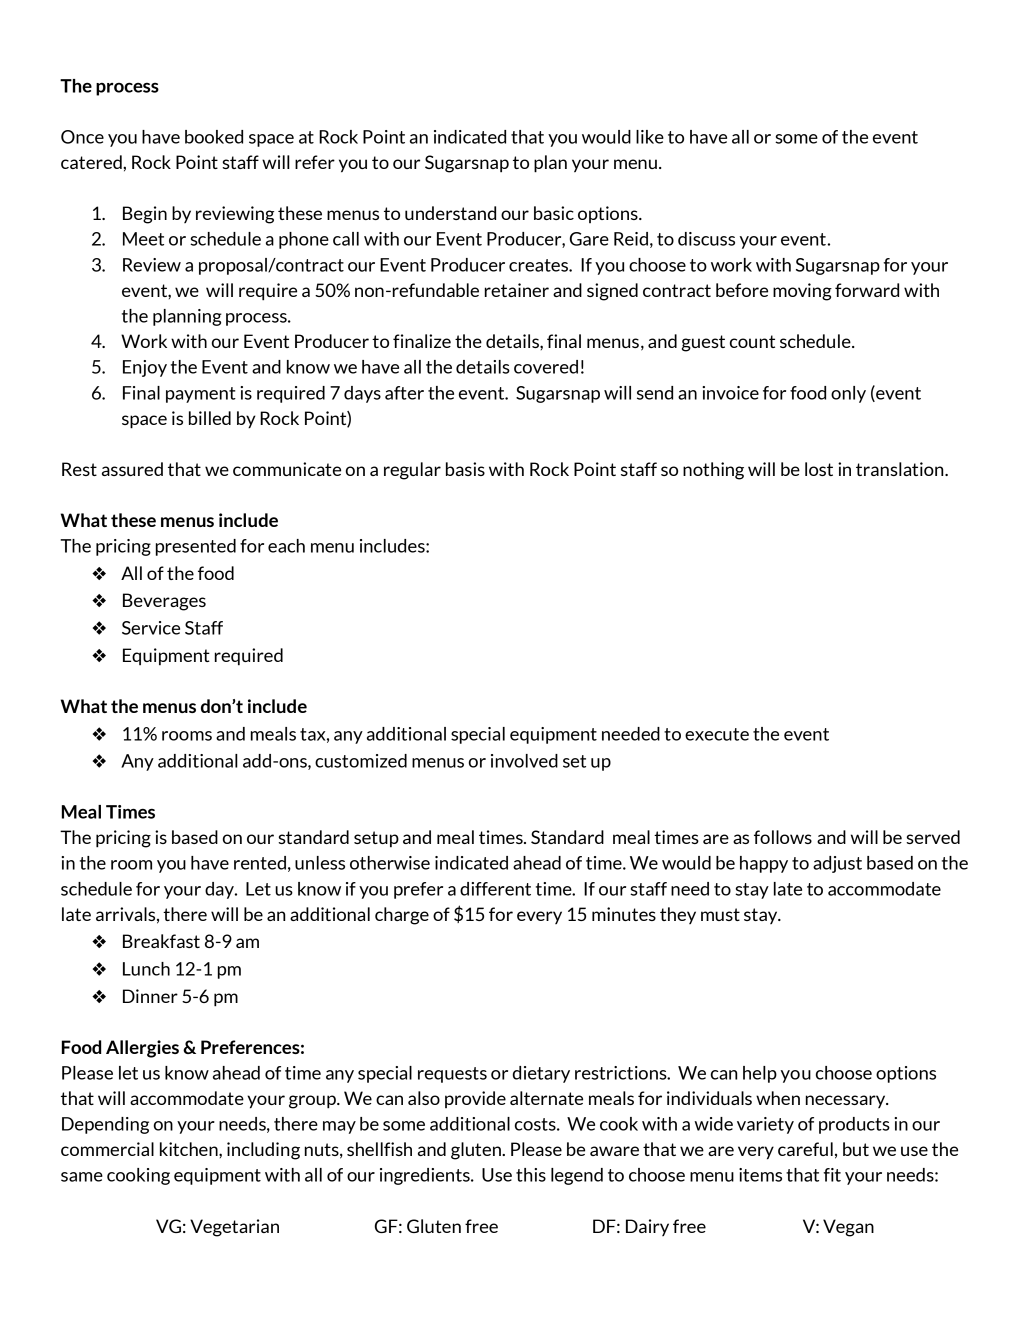  What do you see at coordinates (196, 547) in the document?
I see `presented` at bounding box center [196, 547].
